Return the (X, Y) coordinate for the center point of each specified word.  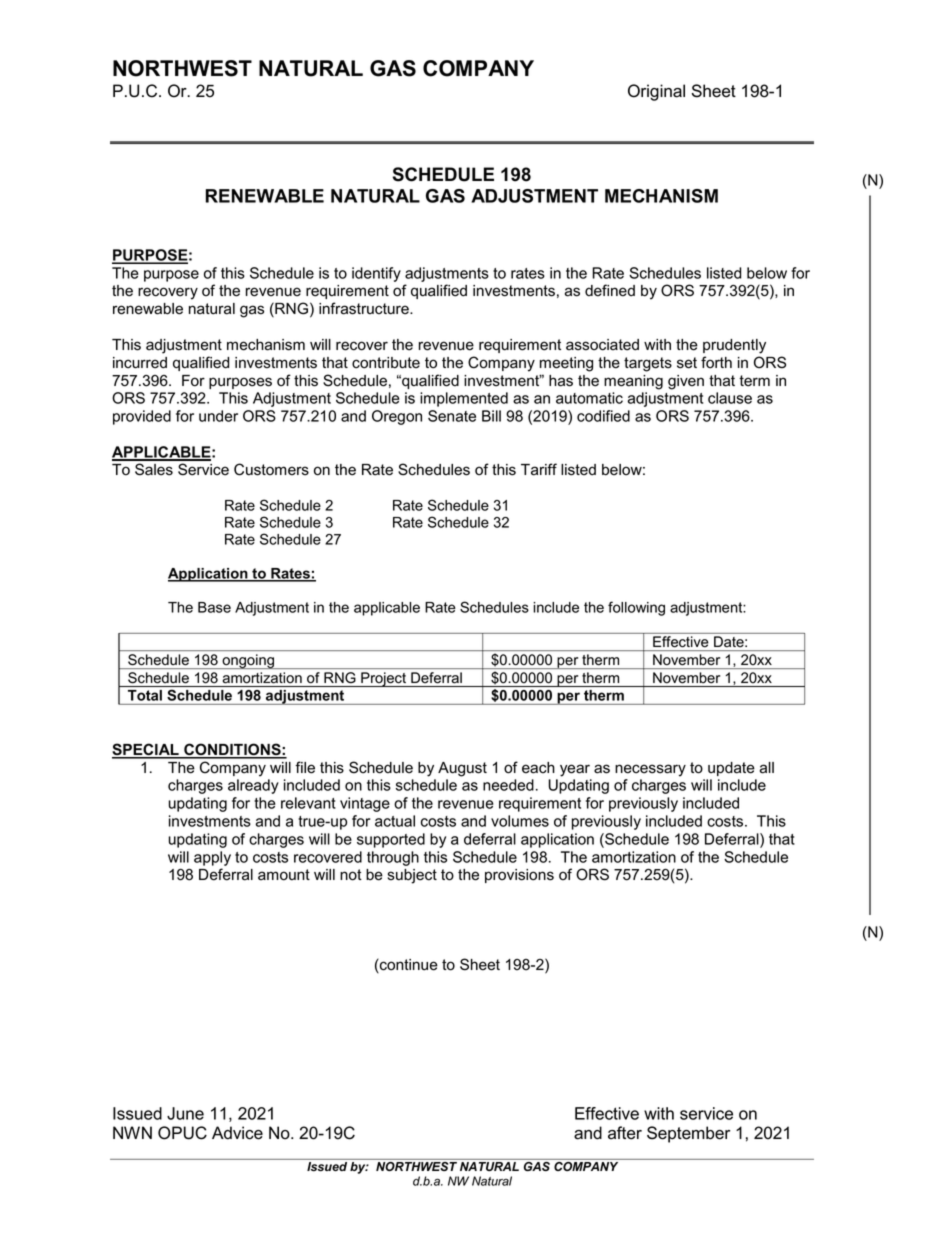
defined (610, 290)
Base (214, 607)
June (185, 1113)
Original (656, 92)
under (218, 416)
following (636, 608)
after (625, 1133)
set (687, 363)
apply (212, 858)
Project (384, 679)
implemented (464, 399)
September (688, 1134)
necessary (650, 770)
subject (412, 876)
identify (376, 274)
